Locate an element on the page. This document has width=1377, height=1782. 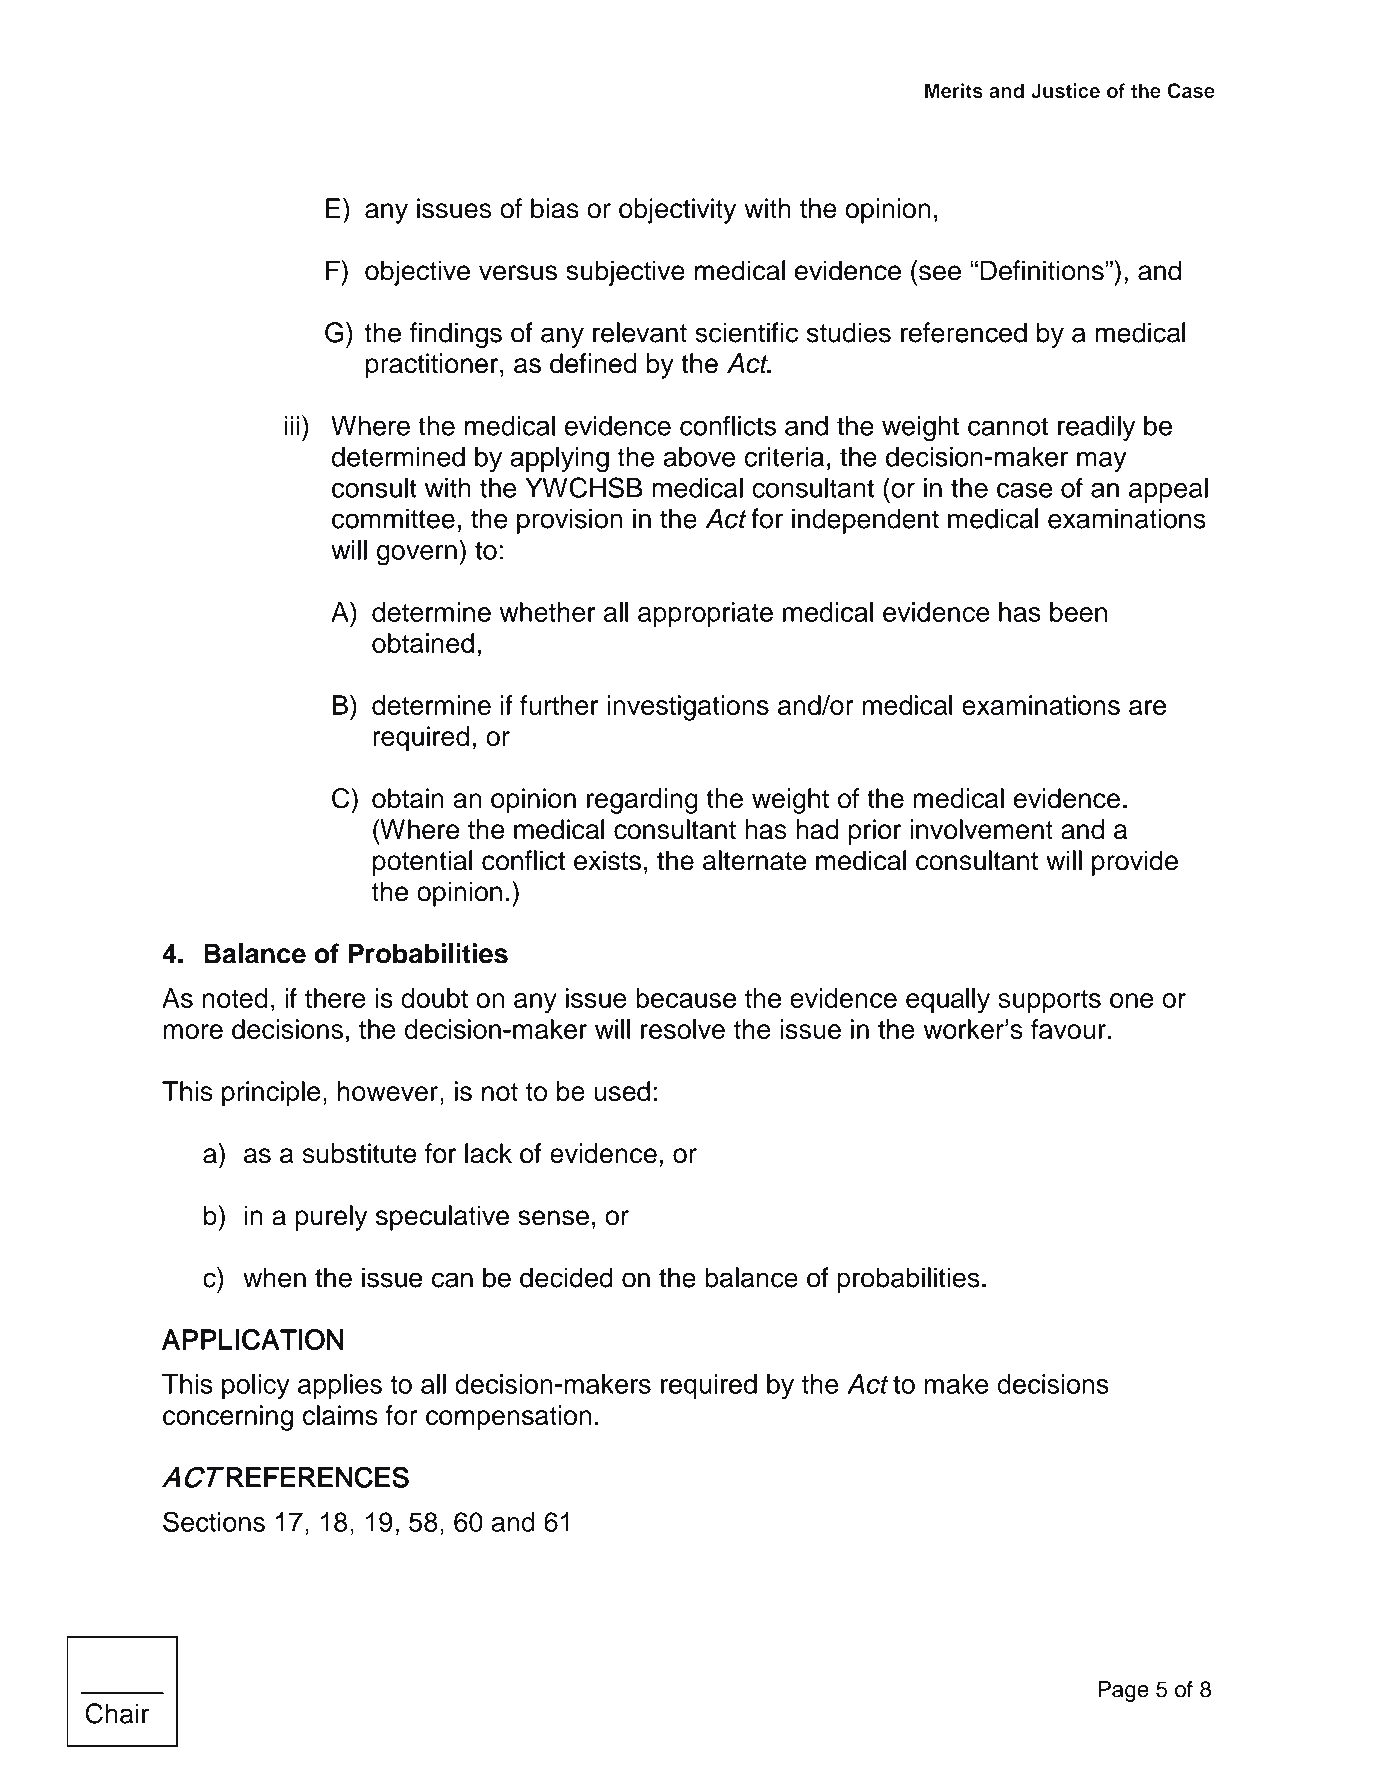
been is located at coordinates (1078, 612).
